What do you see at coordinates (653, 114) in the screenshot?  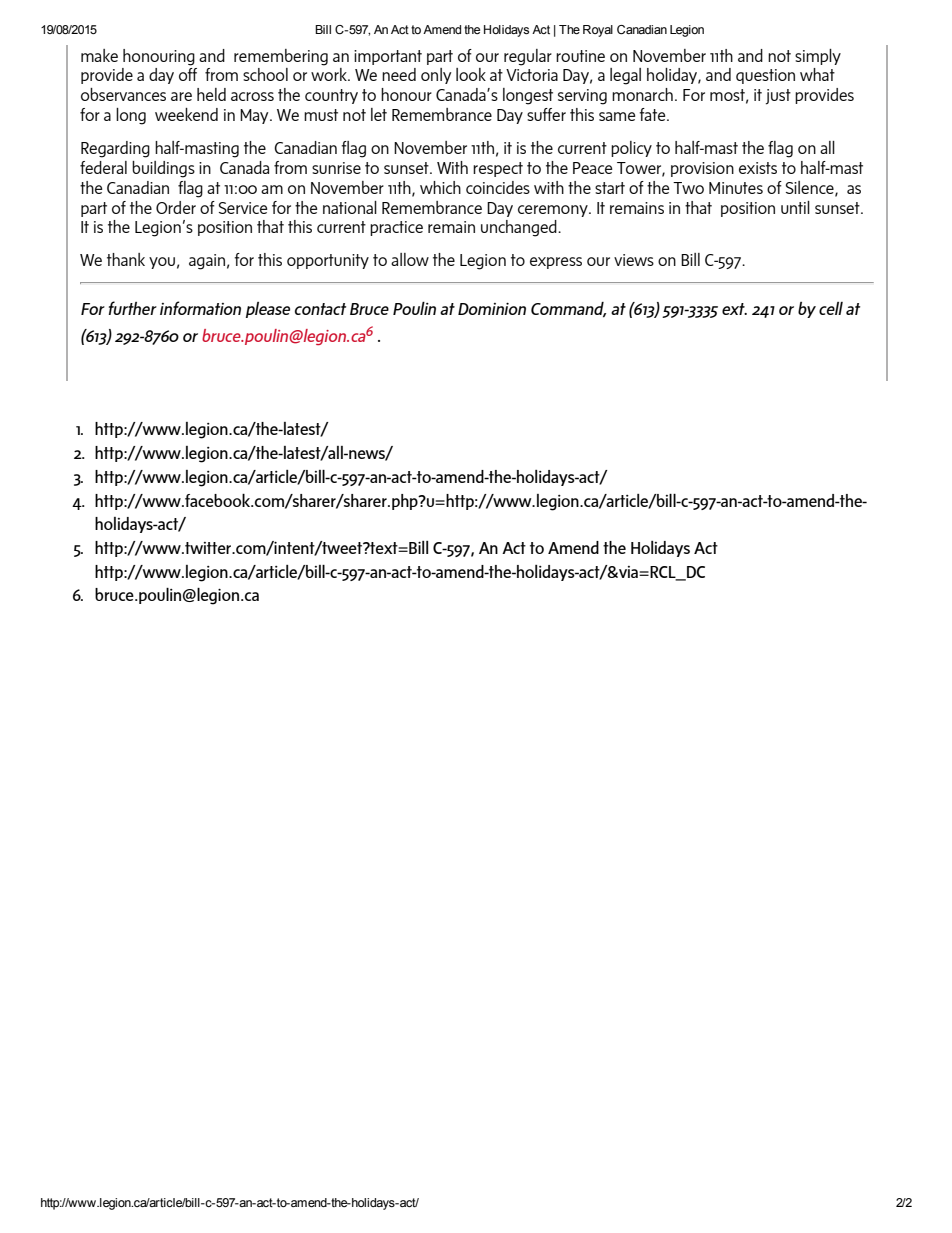 I see `fate` at bounding box center [653, 114].
